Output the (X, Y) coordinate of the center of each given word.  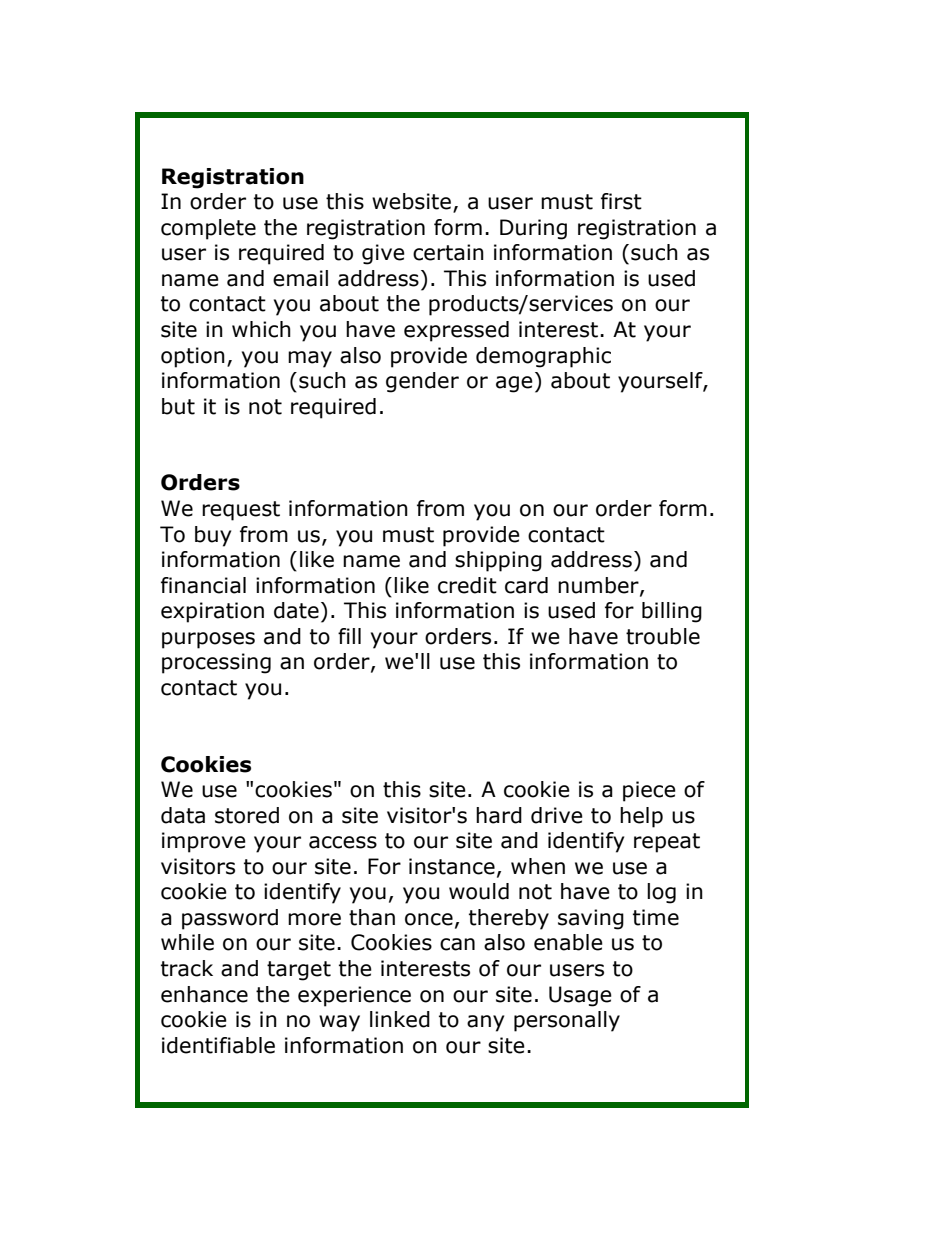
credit (467, 585)
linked (400, 1019)
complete (208, 229)
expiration (212, 612)
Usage (580, 996)
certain (448, 252)
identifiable (218, 1045)
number (599, 586)
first (621, 201)
